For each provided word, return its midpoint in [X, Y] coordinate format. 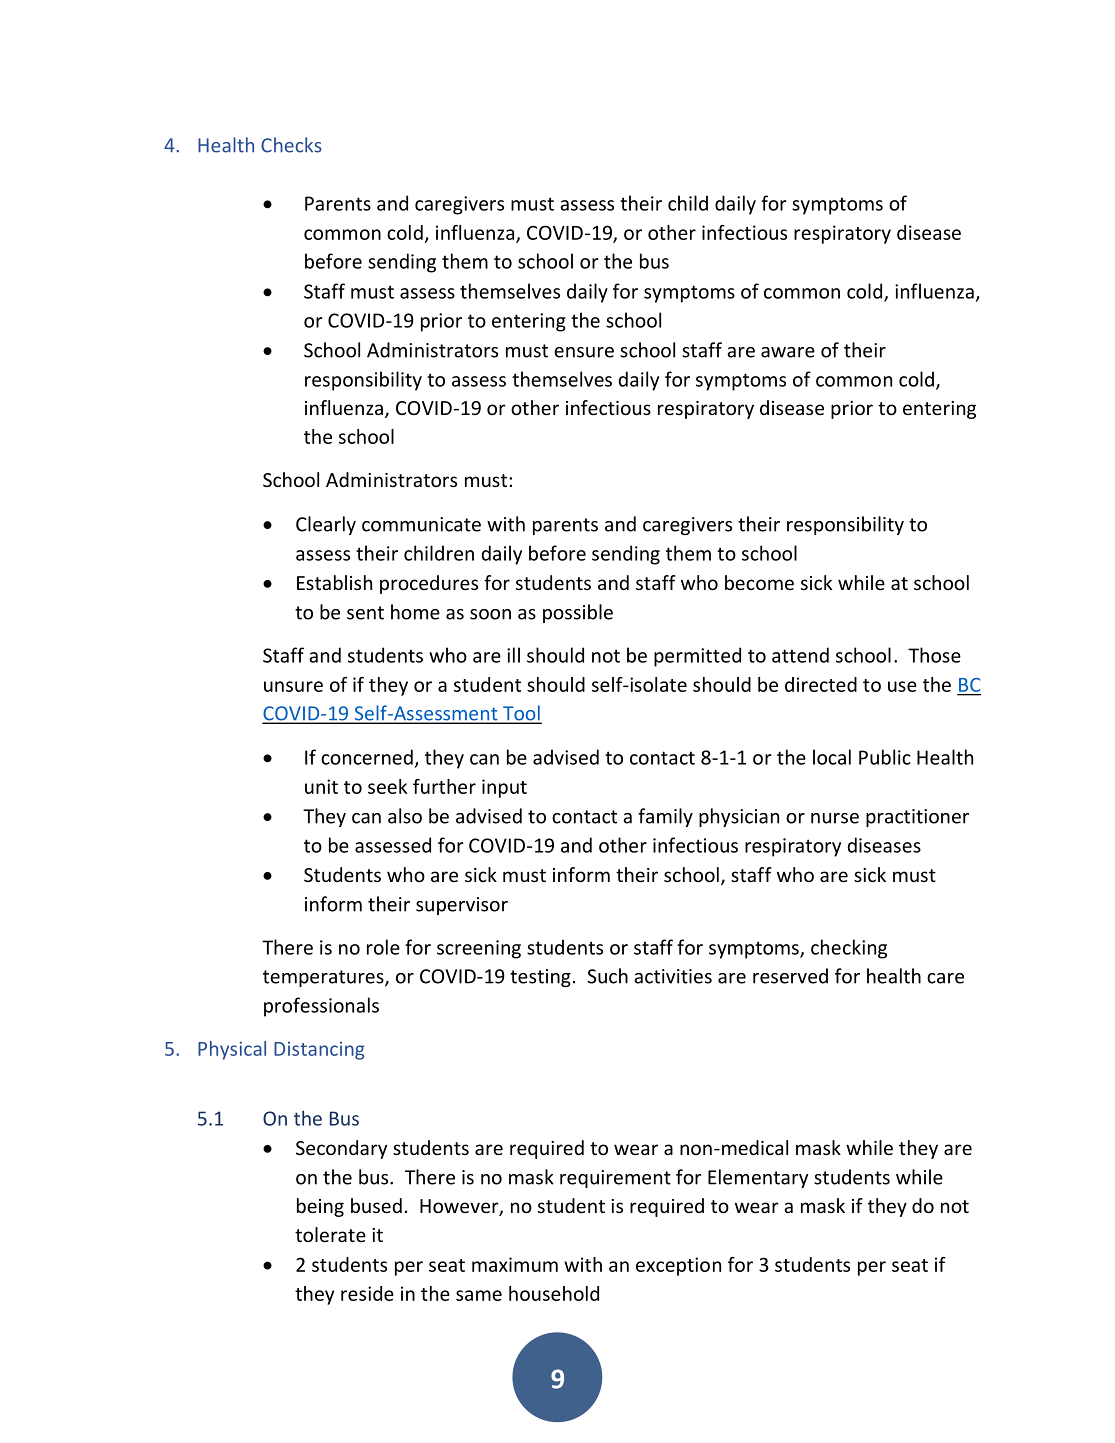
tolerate [330, 1234]
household [554, 1293]
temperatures [324, 978]
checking [849, 949]
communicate [421, 524]
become [759, 582]
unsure [293, 686]
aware [788, 352]
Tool [521, 714]
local [832, 757]
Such [607, 976]
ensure [584, 352]
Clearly [326, 525]
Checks [291, 145]
